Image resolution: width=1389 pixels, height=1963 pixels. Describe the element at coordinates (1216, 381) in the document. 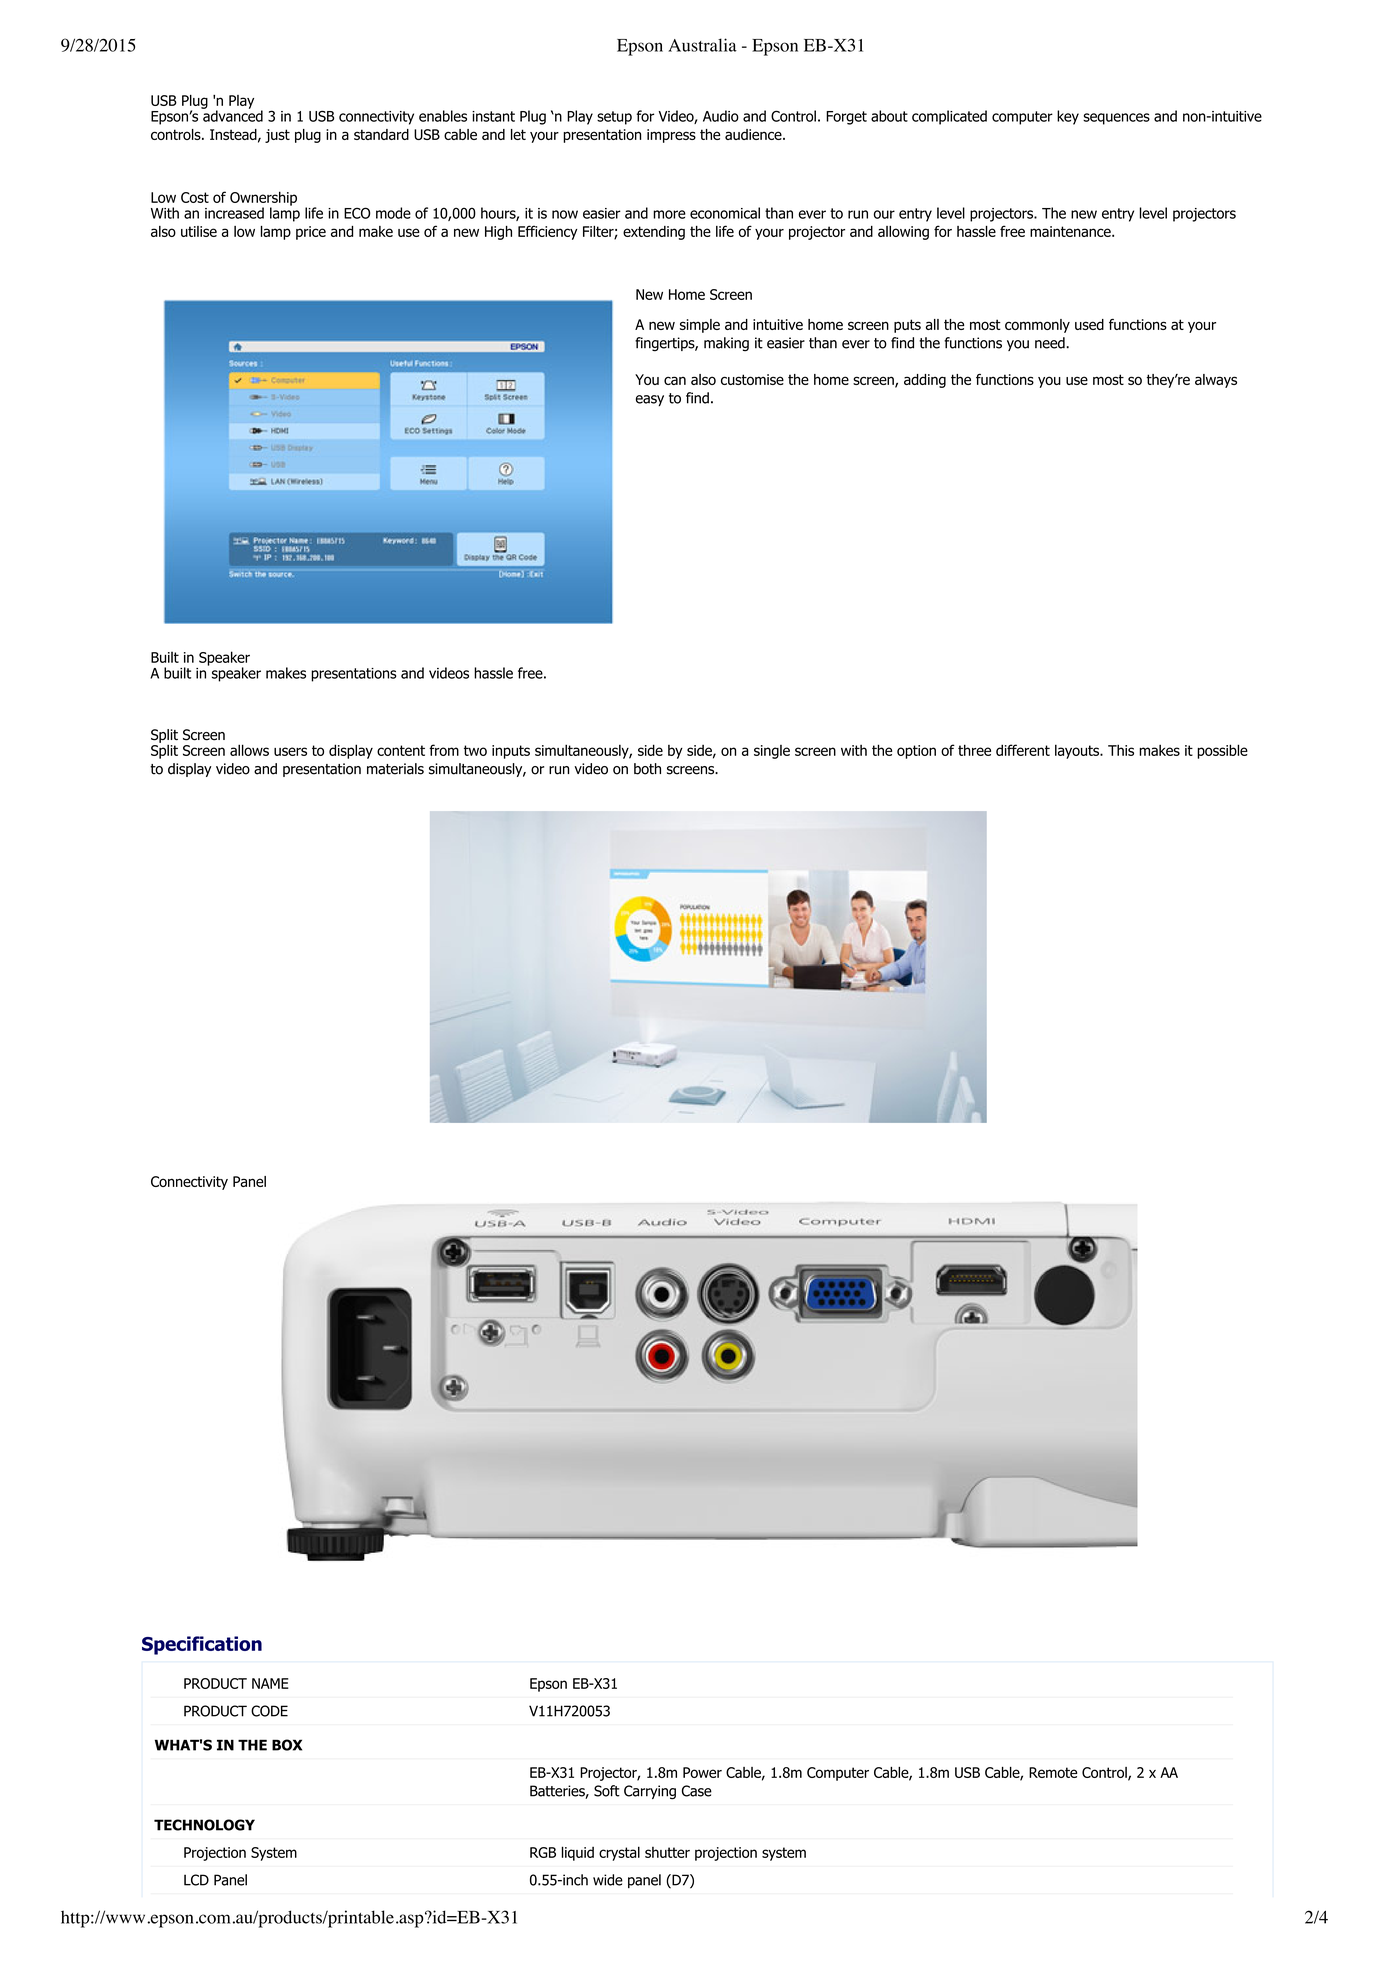

I see `always` at that location.
